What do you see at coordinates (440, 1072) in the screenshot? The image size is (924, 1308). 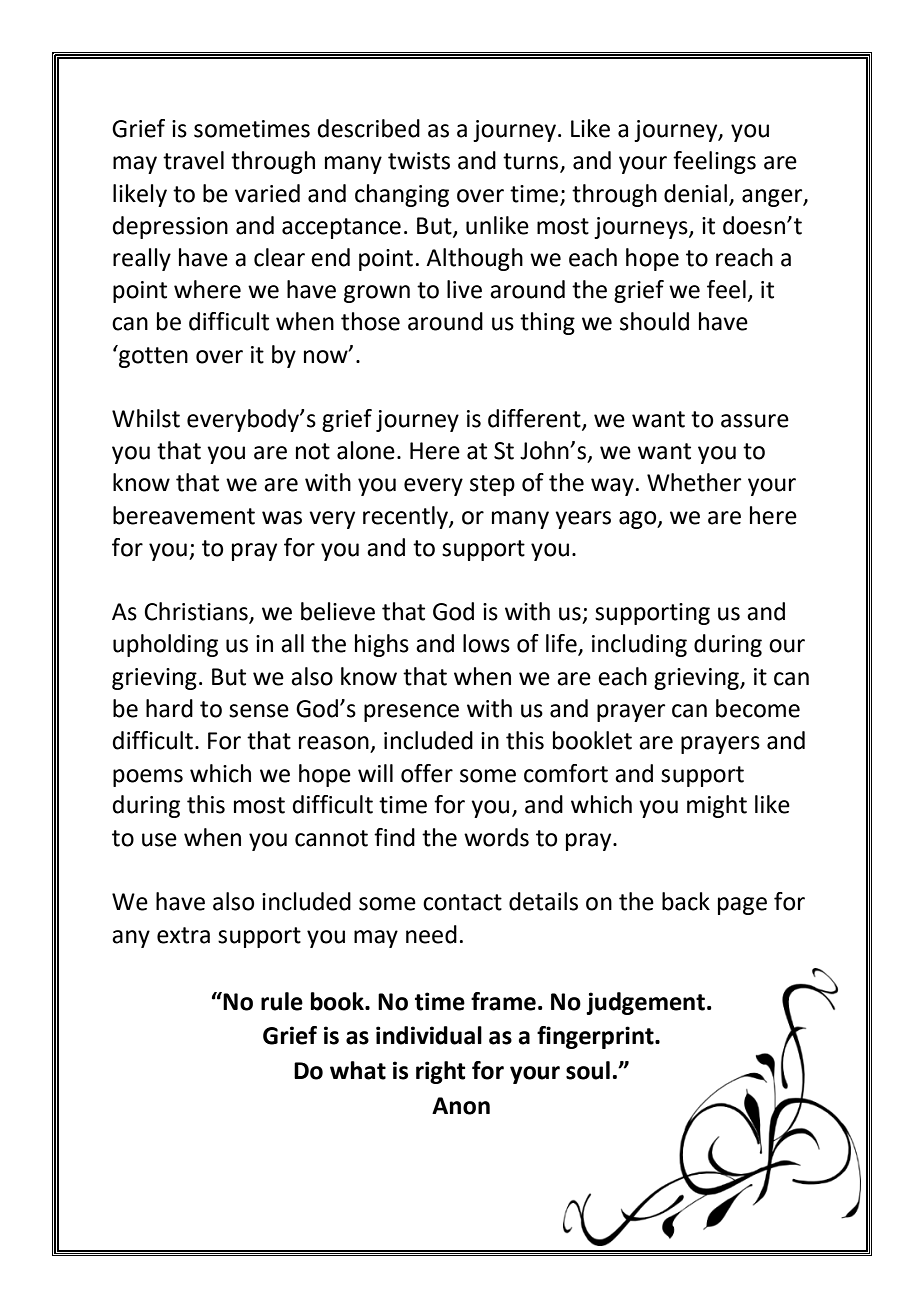 I see `right` at bounding box center [440, 1072].
